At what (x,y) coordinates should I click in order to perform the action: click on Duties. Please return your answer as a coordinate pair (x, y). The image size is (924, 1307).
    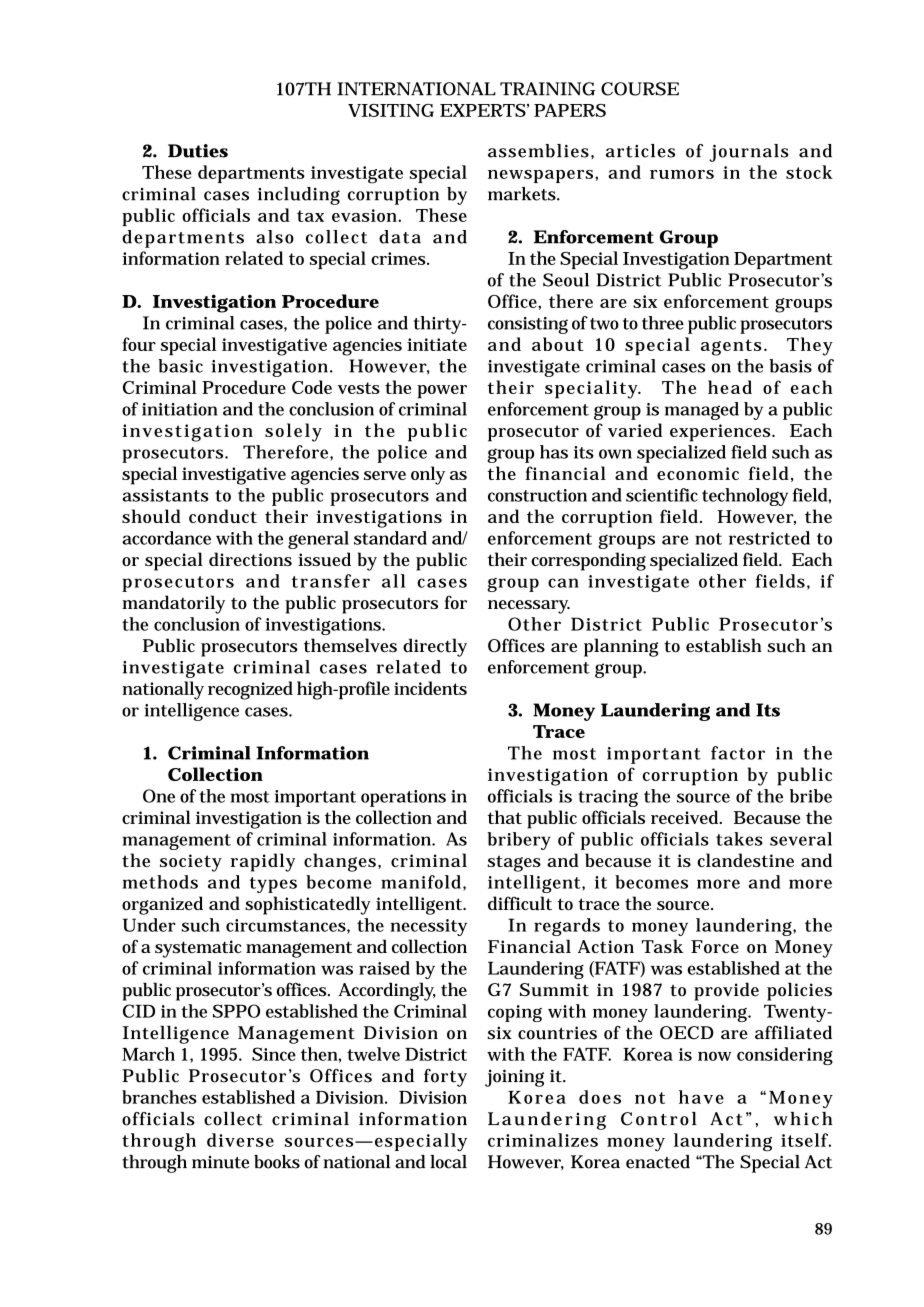
    Looking at the image, I should click on (198, 151).
